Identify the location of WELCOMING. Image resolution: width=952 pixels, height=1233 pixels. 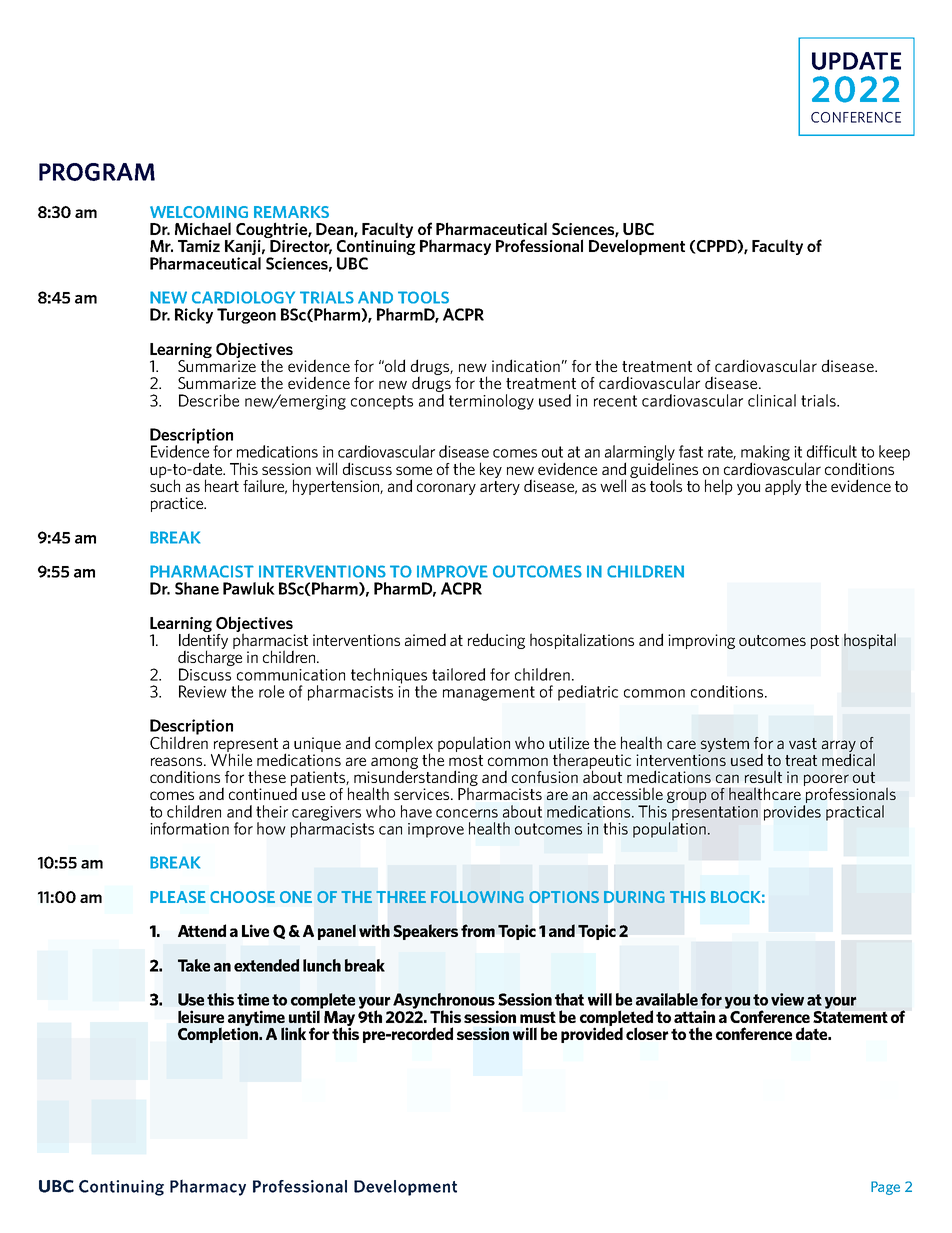
(199, 212).
